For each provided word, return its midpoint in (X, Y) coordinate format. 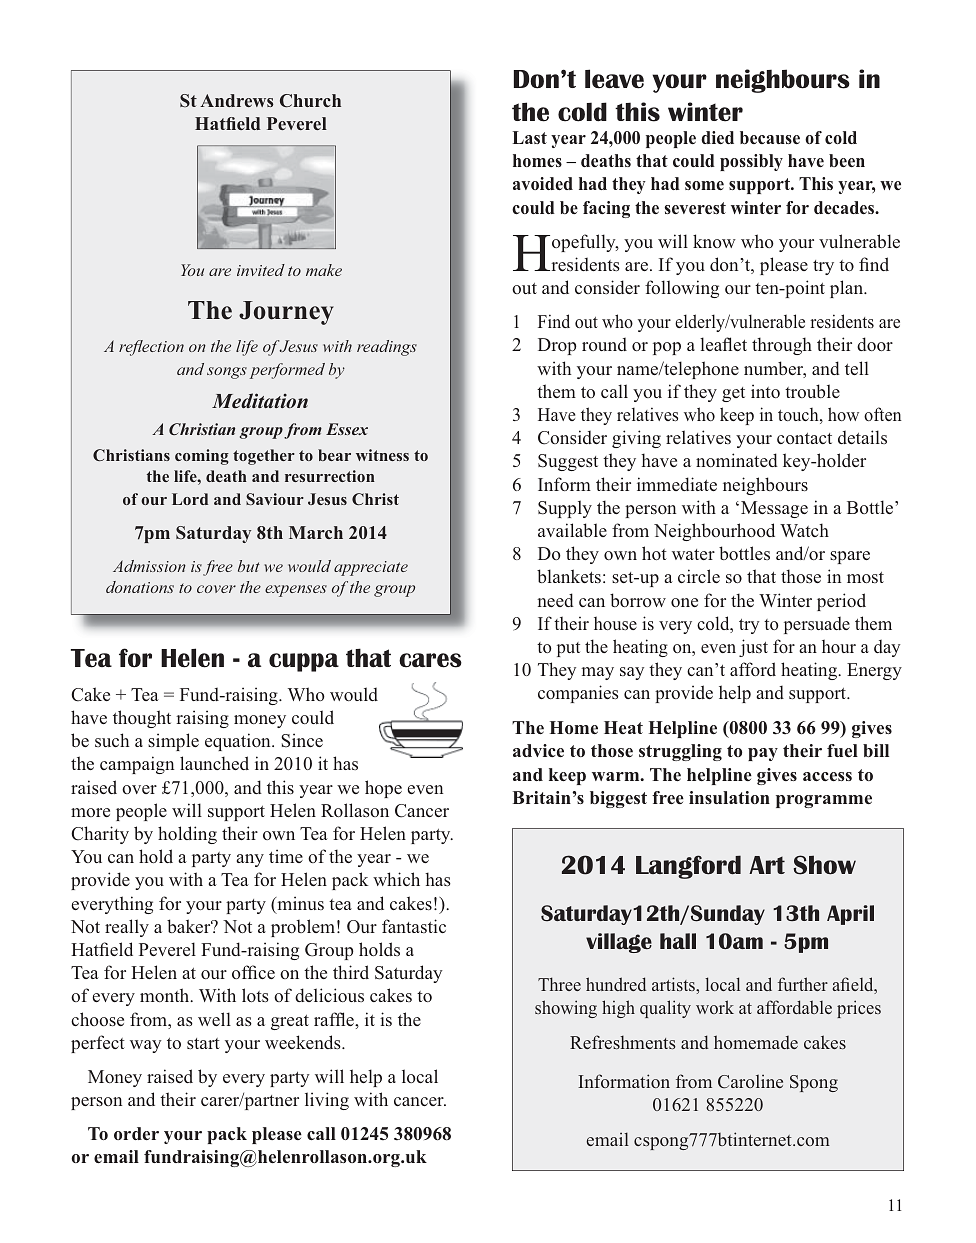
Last (530, 137)
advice (538, 750)
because (770, 137)
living (327, 1101)
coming (202, 457)
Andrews (237, 100)
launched (214, 763)
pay (763, 754)
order (136, 1133)
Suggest (568, 462)
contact (804, 438)
